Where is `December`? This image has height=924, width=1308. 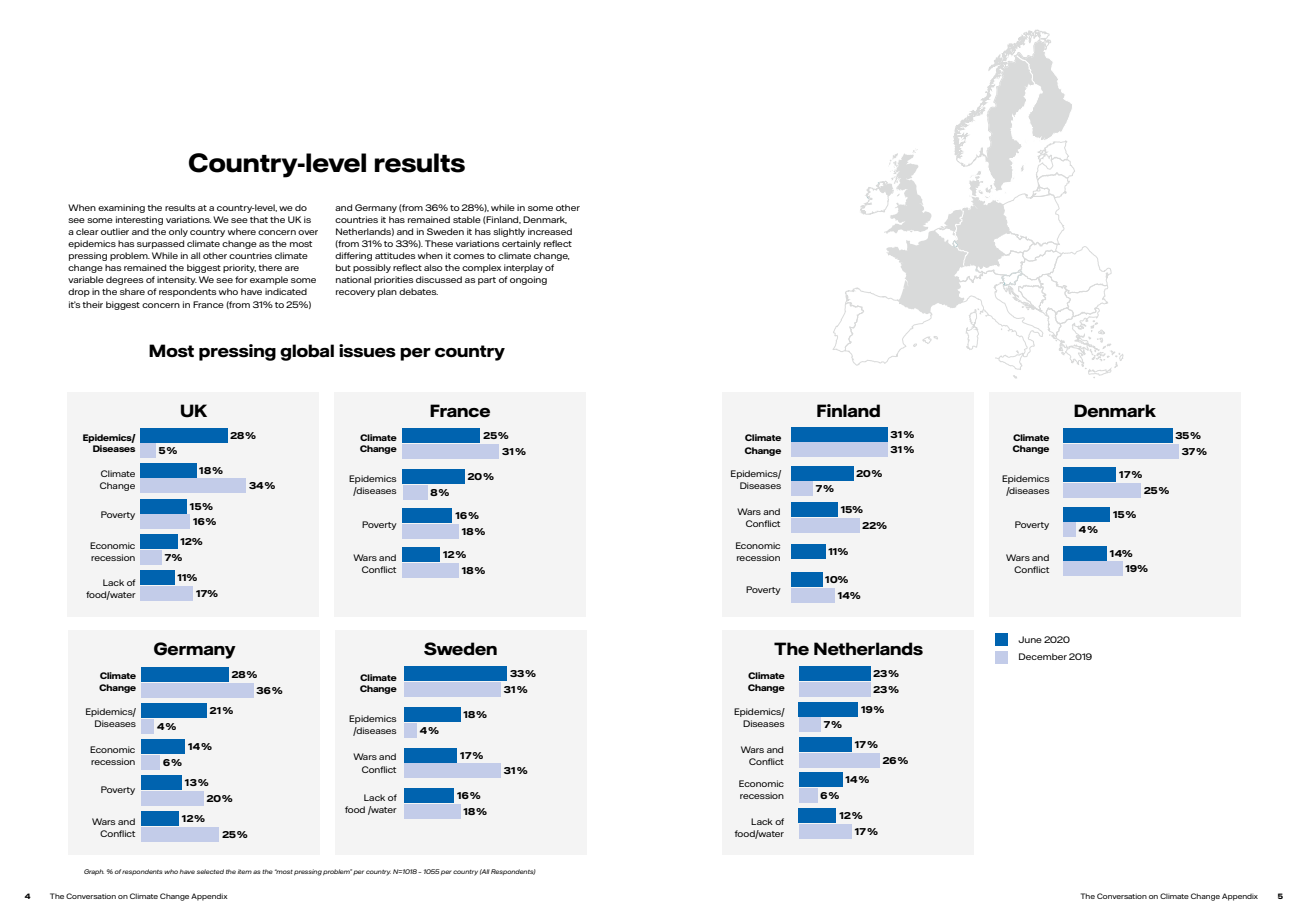 December is located at coordinates (1043, 656).
